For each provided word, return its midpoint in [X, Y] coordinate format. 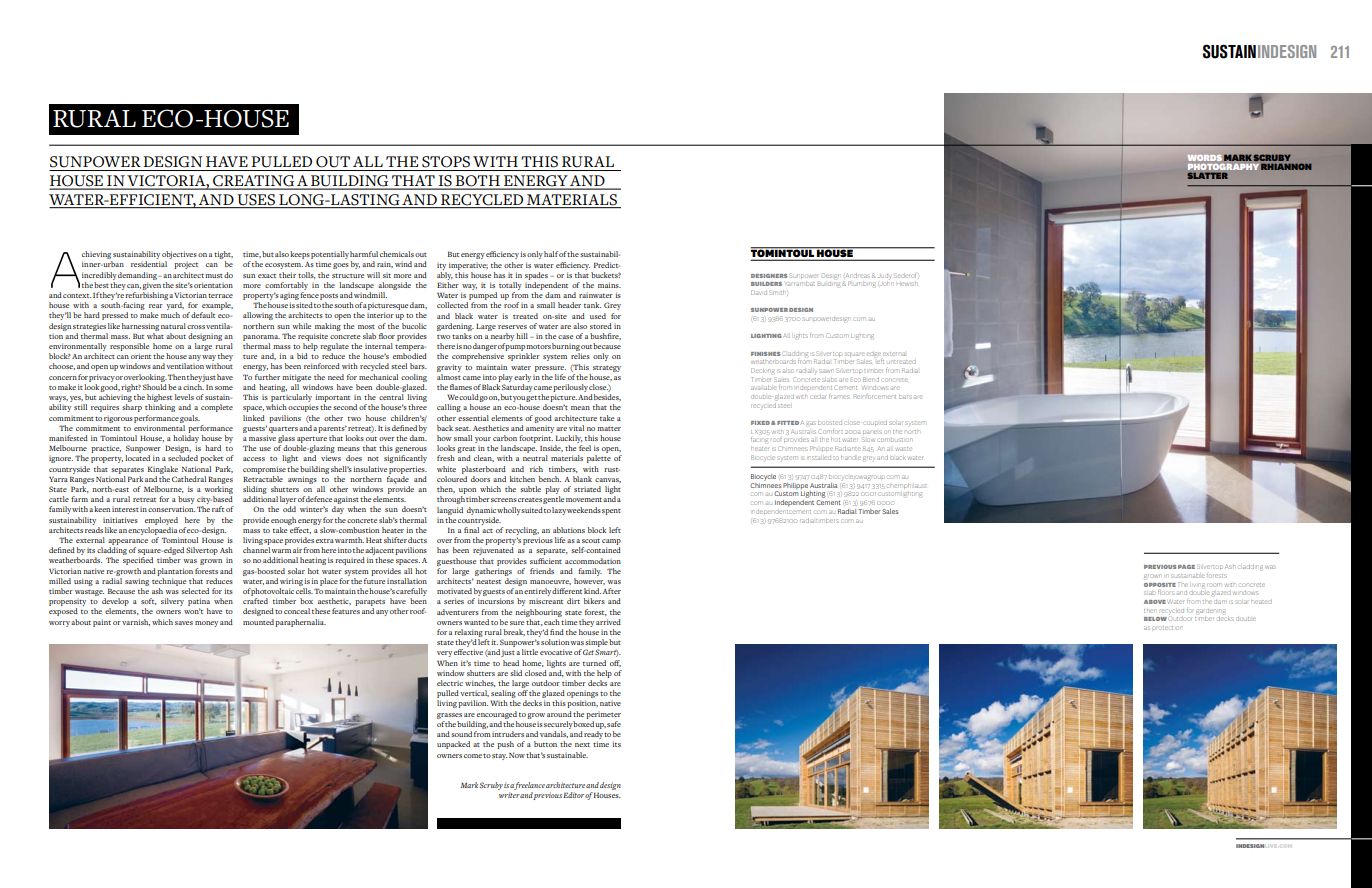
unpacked [453, 745]
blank [582, 479]
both [478, 182]
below [1155, 619]
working [218, 491]
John [886, 282]
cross [197, 327]
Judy [884, 277]
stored [601, 326]
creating [253, 182]
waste [904, 449]
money [206, 624]
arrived [608, 622]
